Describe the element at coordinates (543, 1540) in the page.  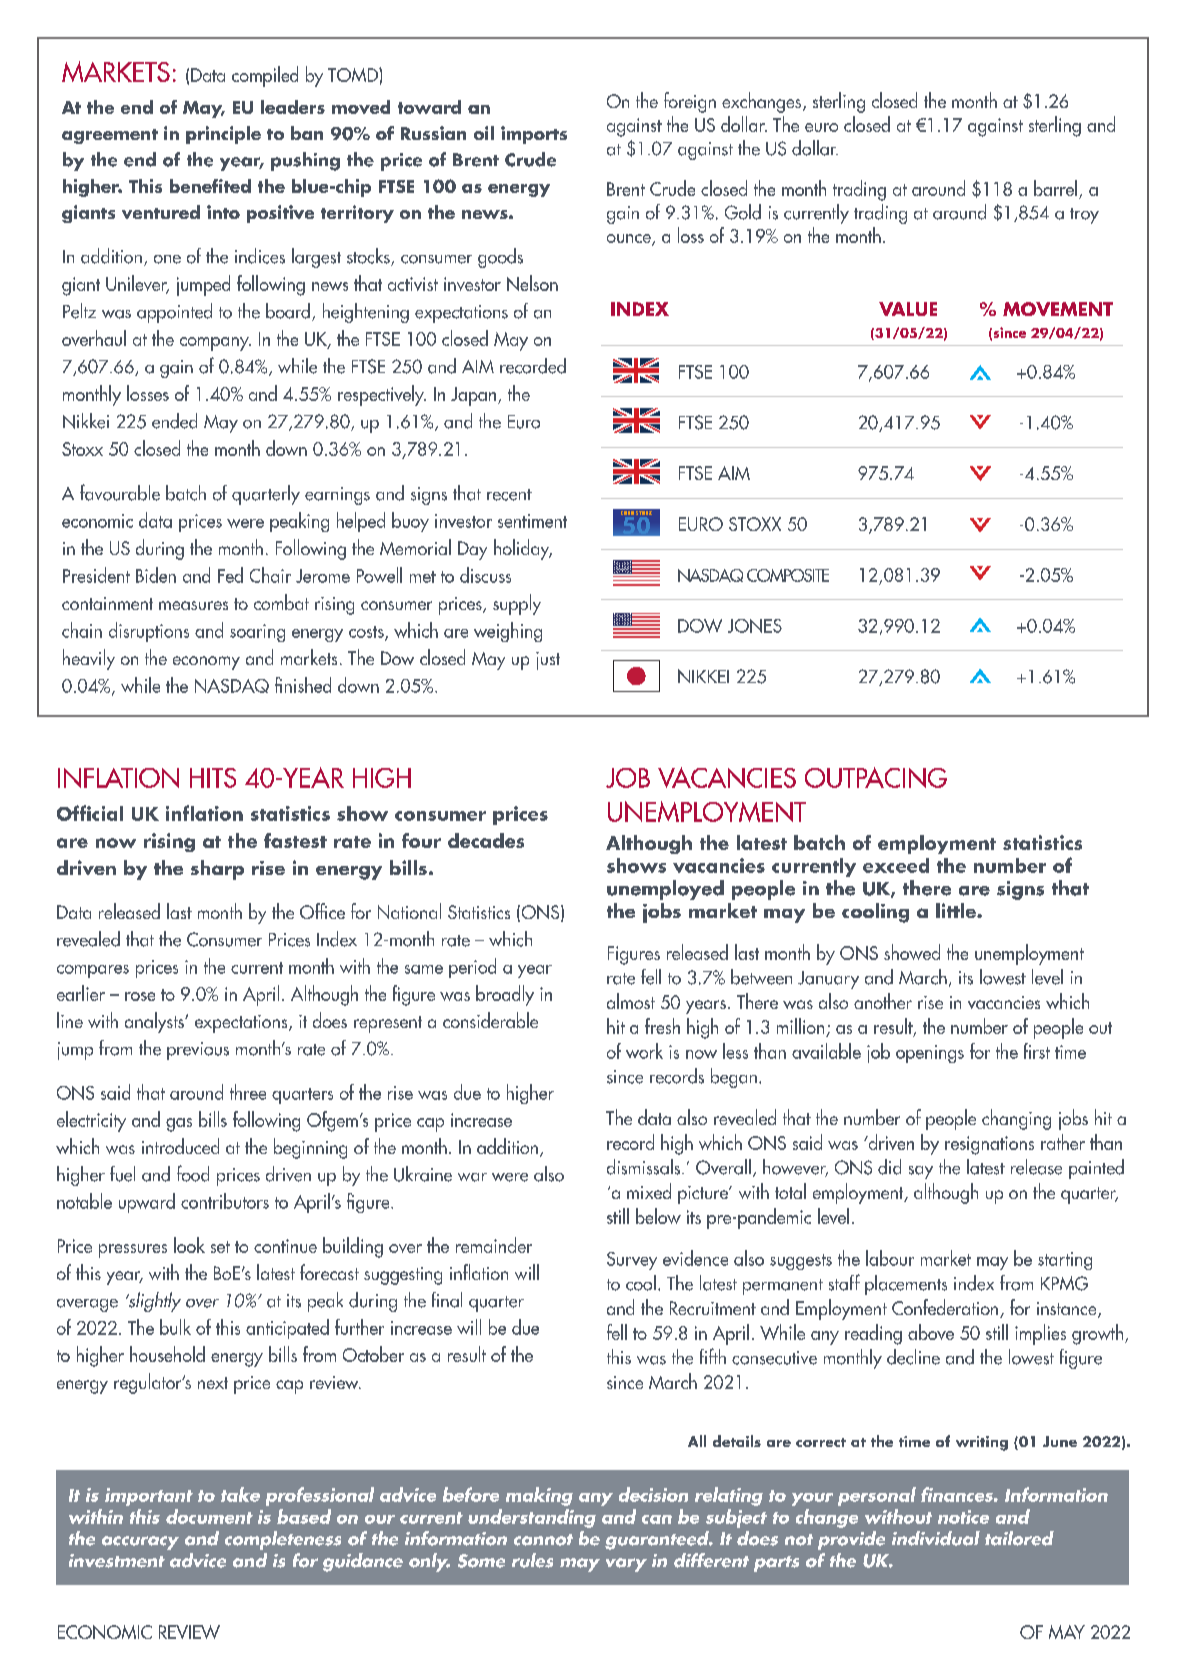
I see `cannot` at that location.
